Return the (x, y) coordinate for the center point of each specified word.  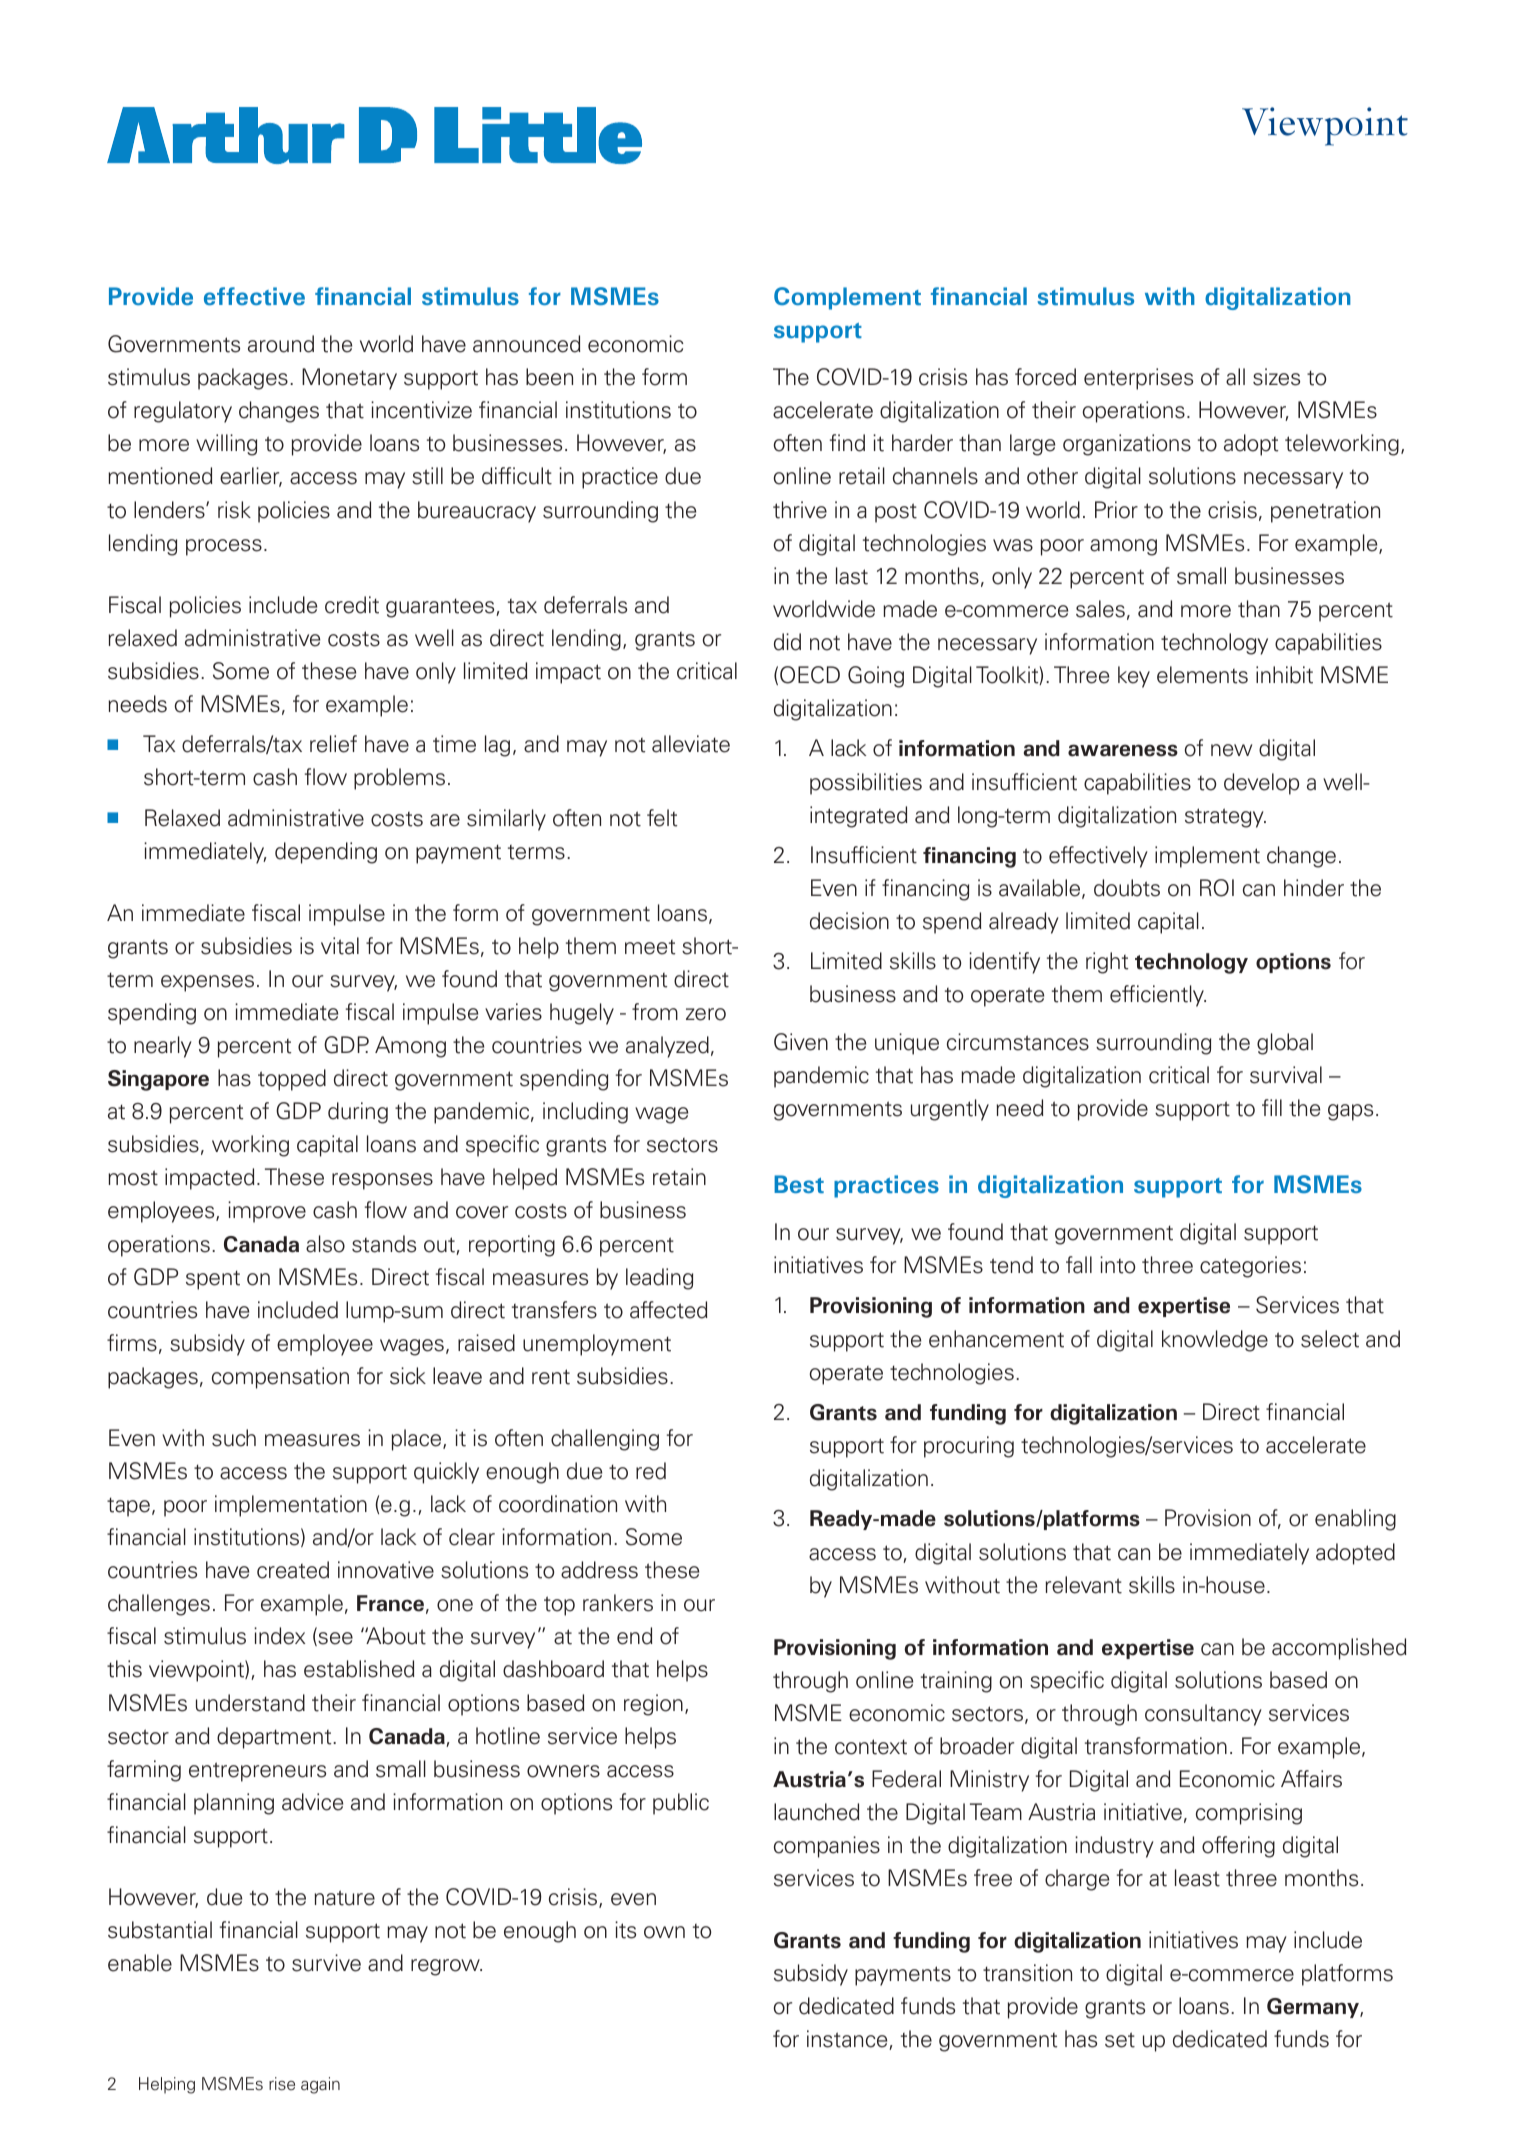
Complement (847, 298)
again (320, 2085)
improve (267, 1212)
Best (799, 1184)
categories (1250, 1267)
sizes (1276, 377)
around (281, 344)
